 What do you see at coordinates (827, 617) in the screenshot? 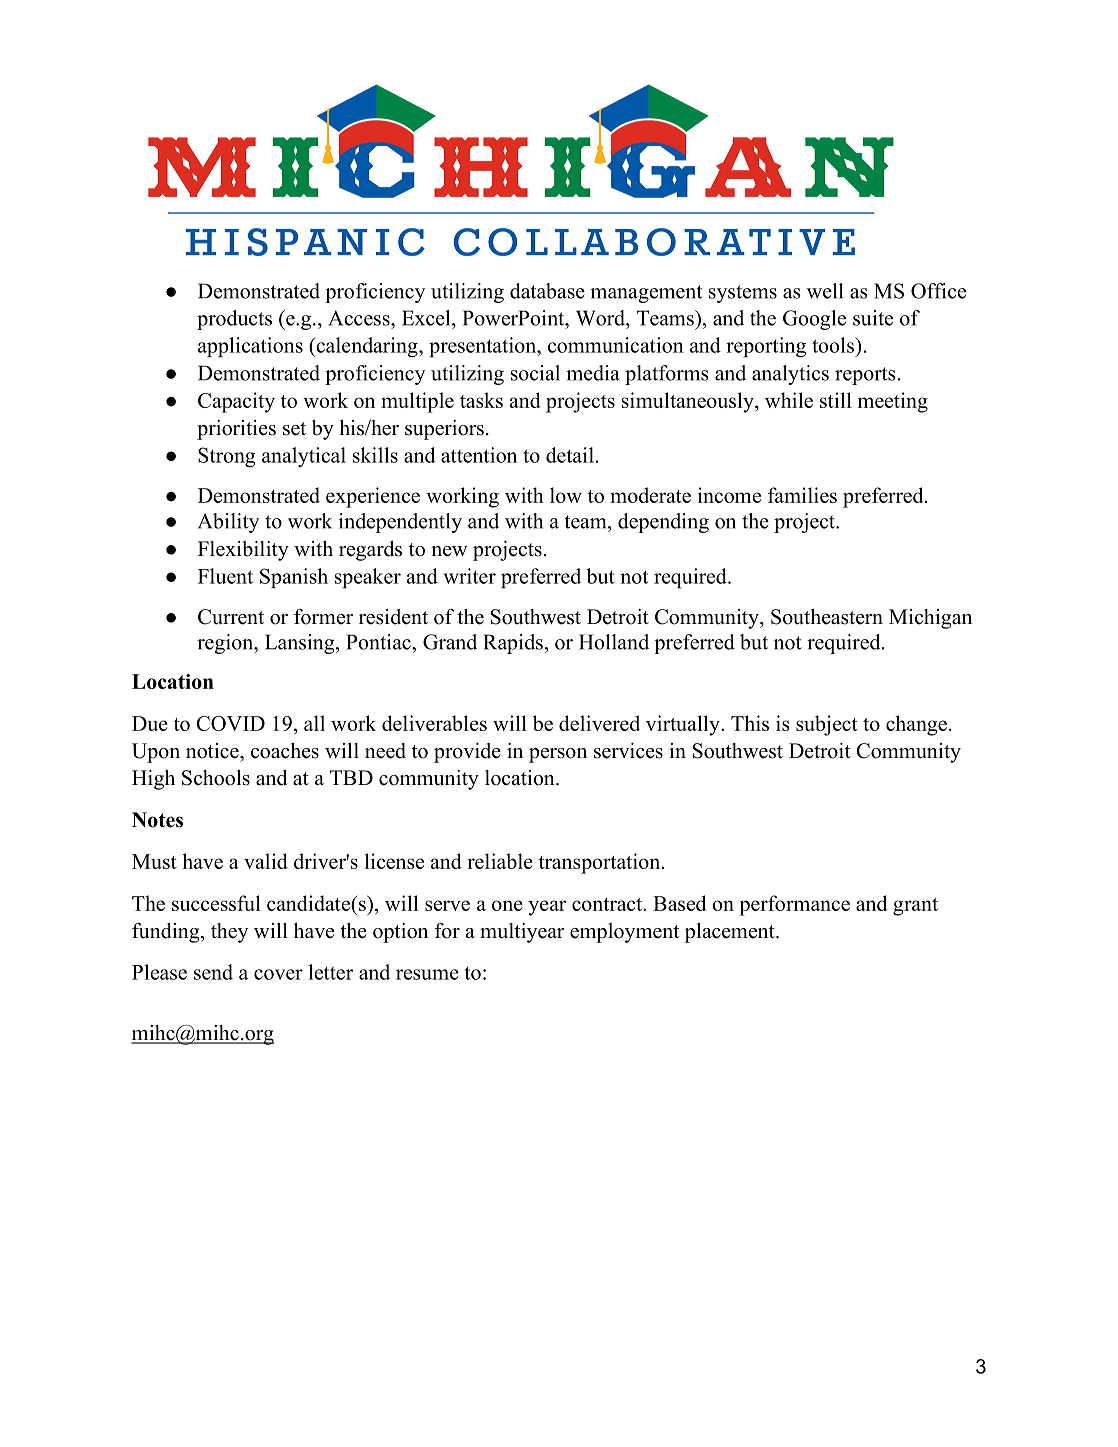
I see `Southeastern` at bounding box center [827, 617].
